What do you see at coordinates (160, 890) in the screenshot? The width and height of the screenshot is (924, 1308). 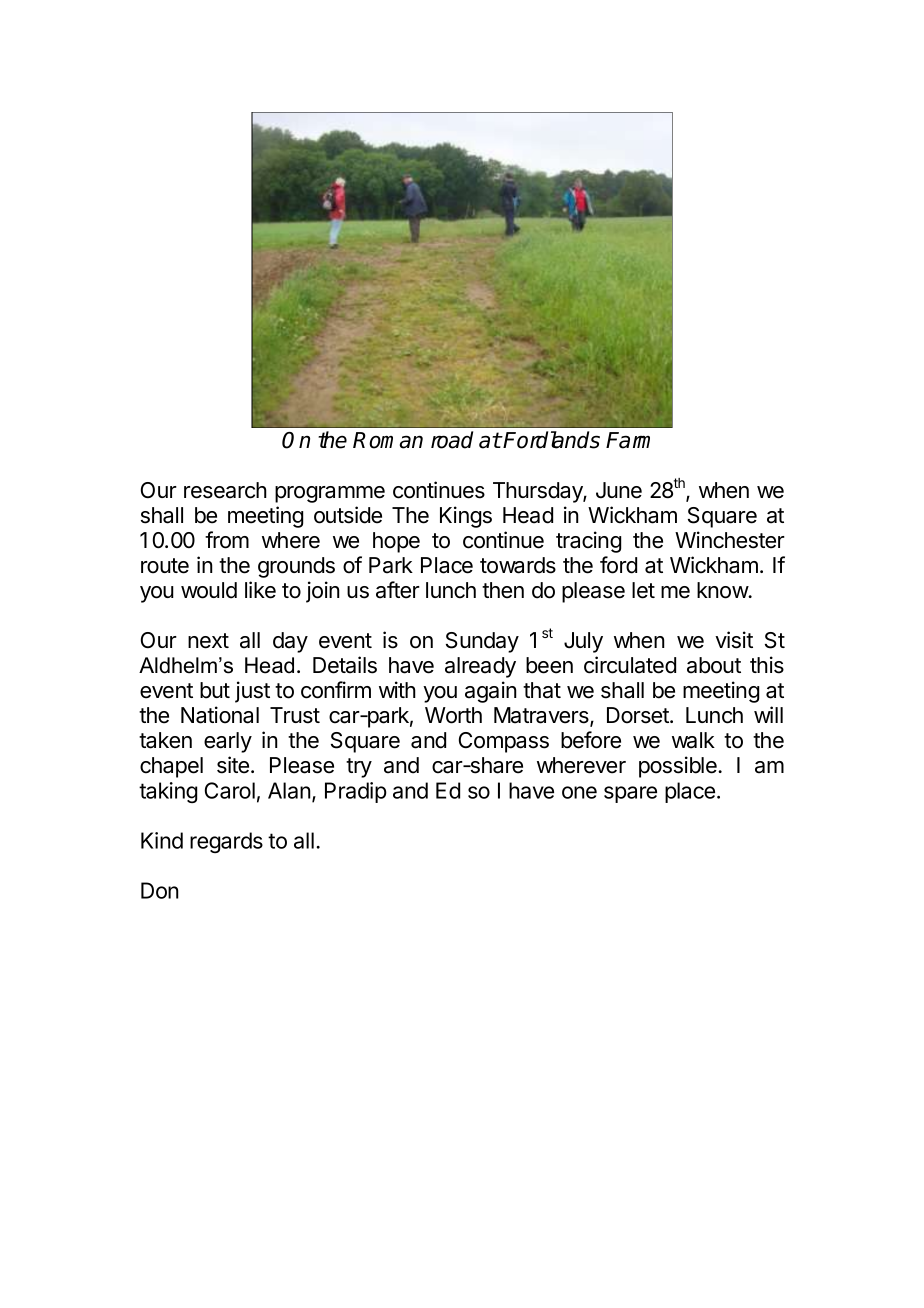 I see `Don` at bounding box center [160, 890].
